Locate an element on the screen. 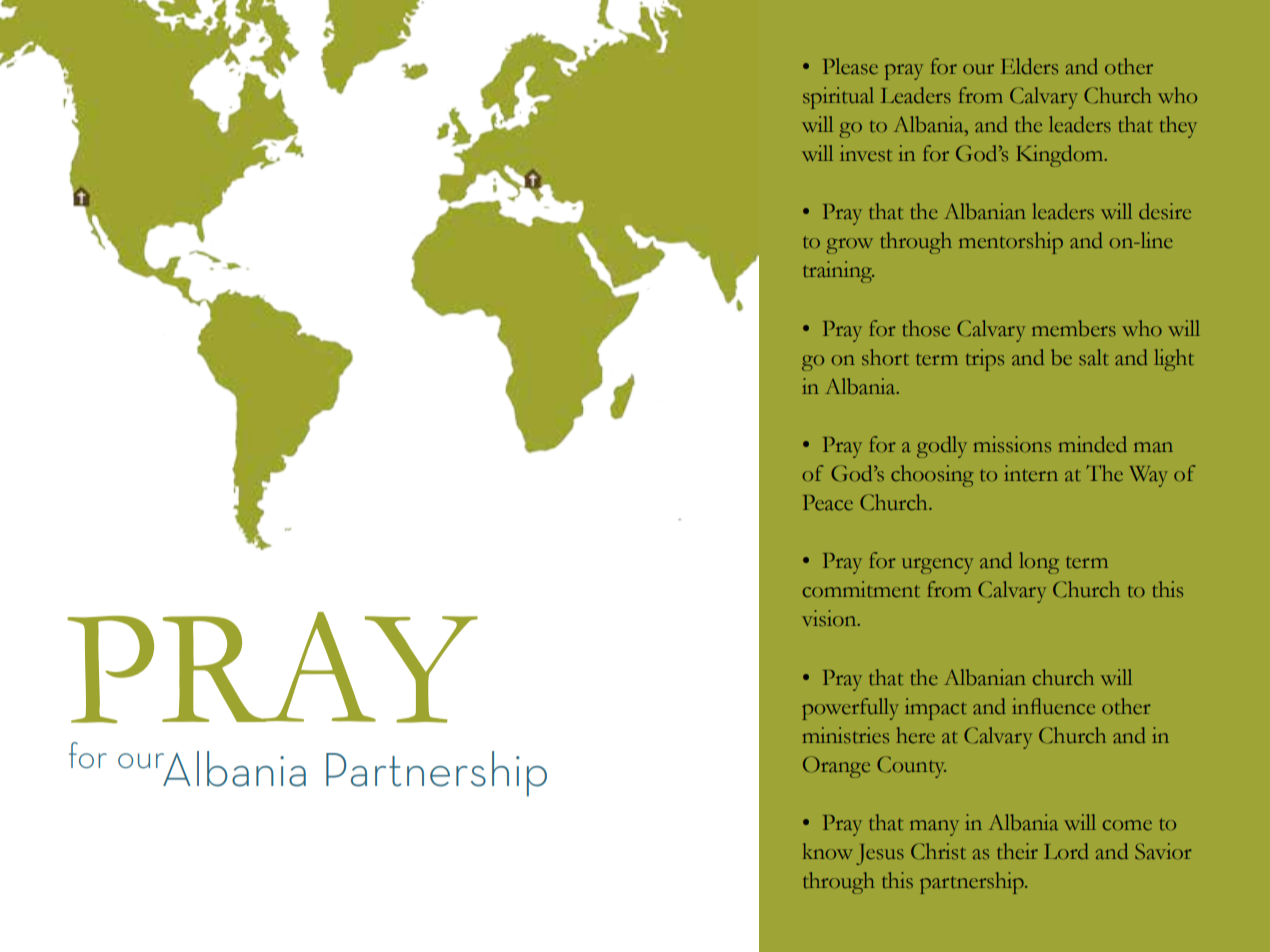 The image size is (1270, 952). Jesus is located at coordinates (880, 854).
